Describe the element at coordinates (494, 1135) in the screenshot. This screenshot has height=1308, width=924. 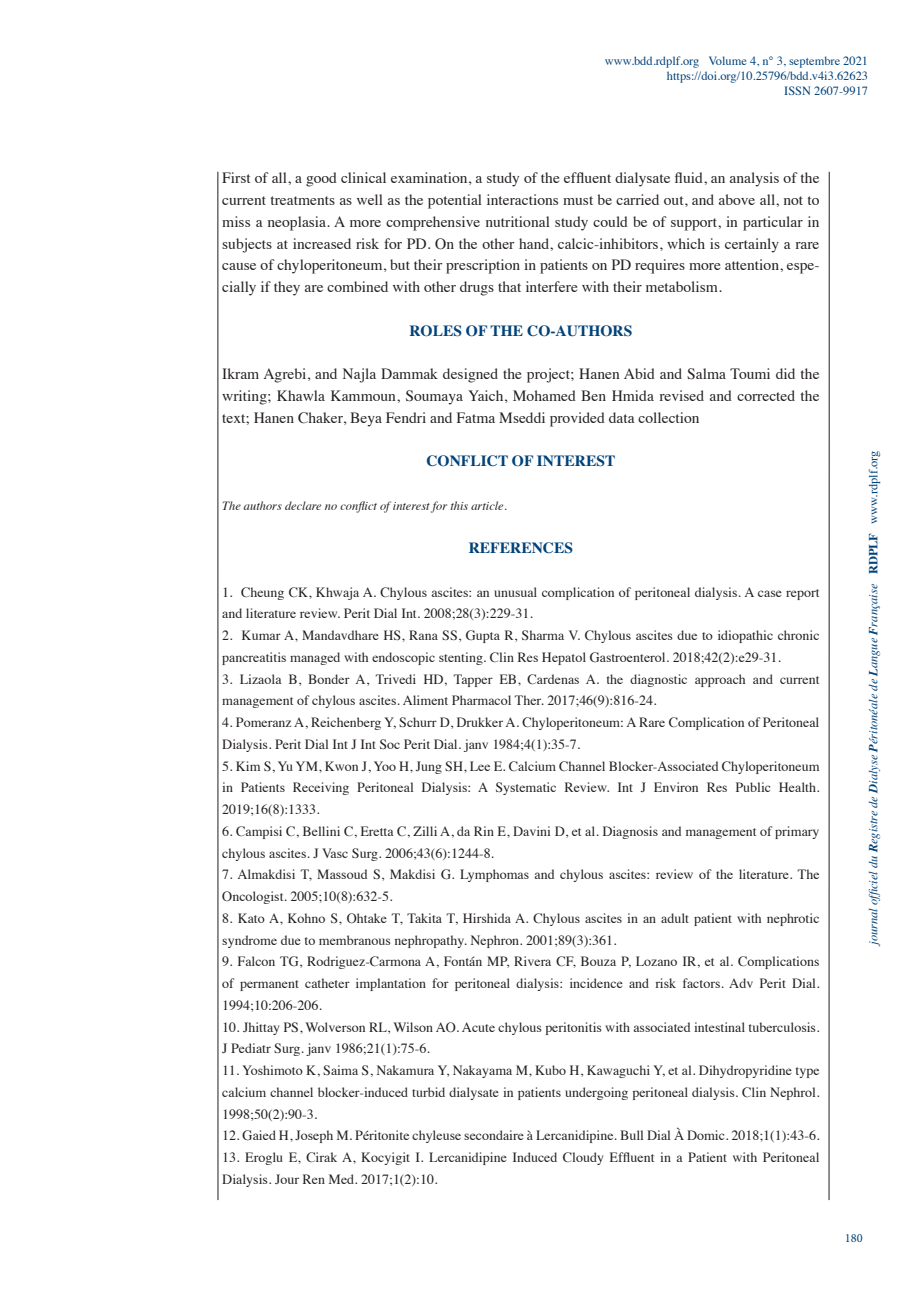
I see `secondaire` at that location.
